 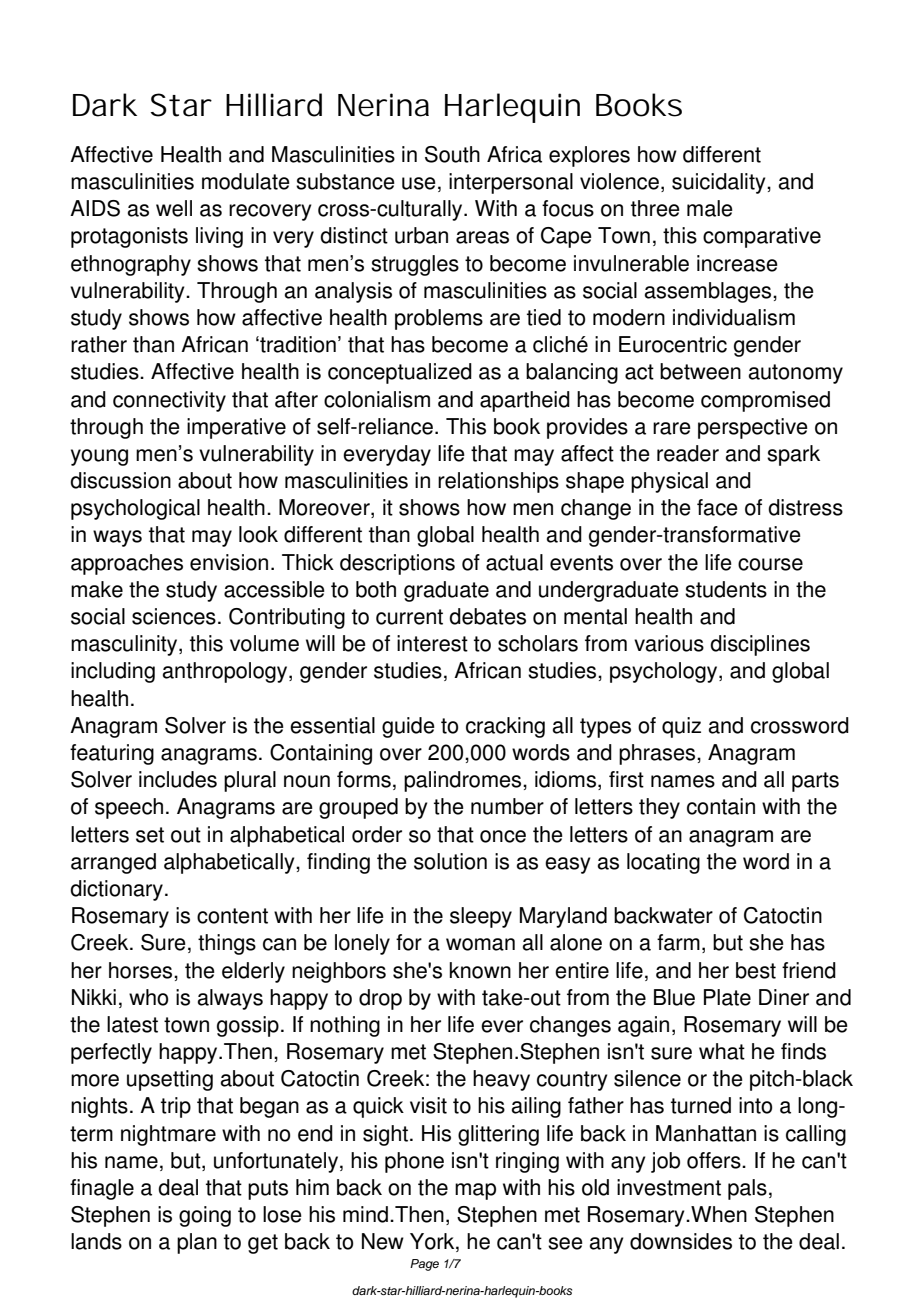 I want to click on suicidality, so click(x=720, y=183).
